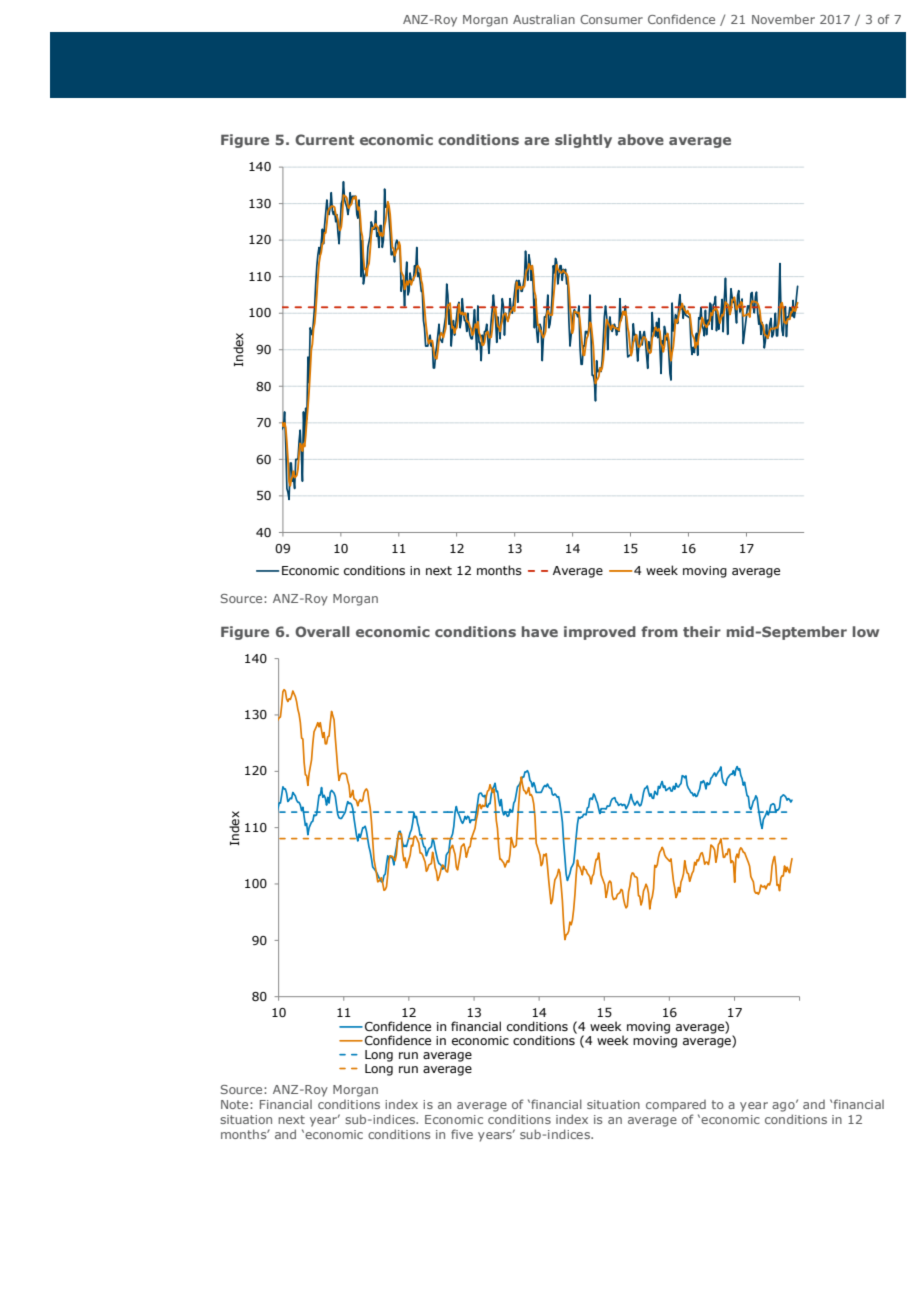  What do you see at coordinates (583, 141) in the screenshot?
I see `slightly` at bounding box center [583, 141].
